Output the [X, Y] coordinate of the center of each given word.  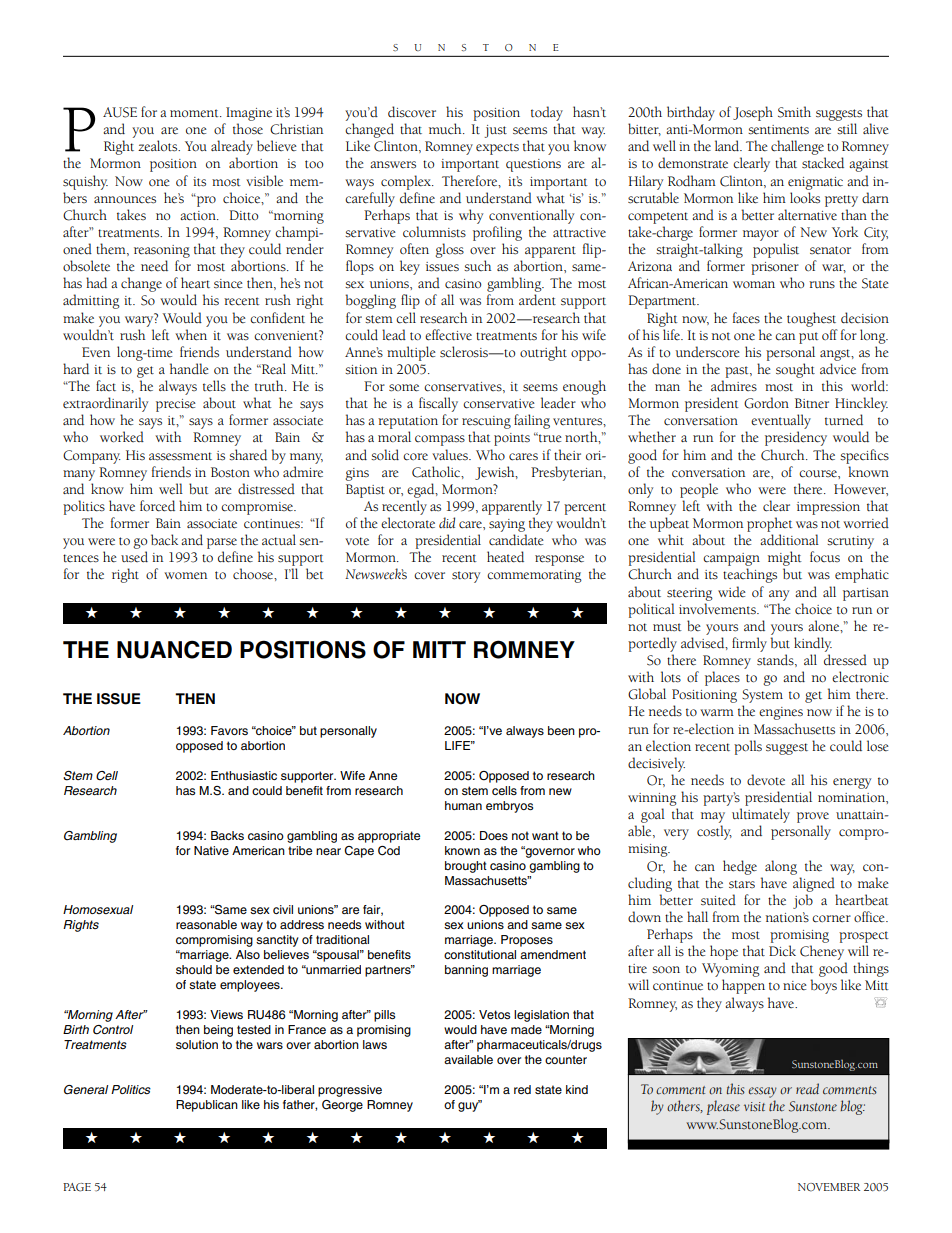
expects [497, 149]
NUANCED [174, 649]
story [466, 577]
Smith [794, 112]
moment [195, 113]
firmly [749, 644]
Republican [207, 1106]
